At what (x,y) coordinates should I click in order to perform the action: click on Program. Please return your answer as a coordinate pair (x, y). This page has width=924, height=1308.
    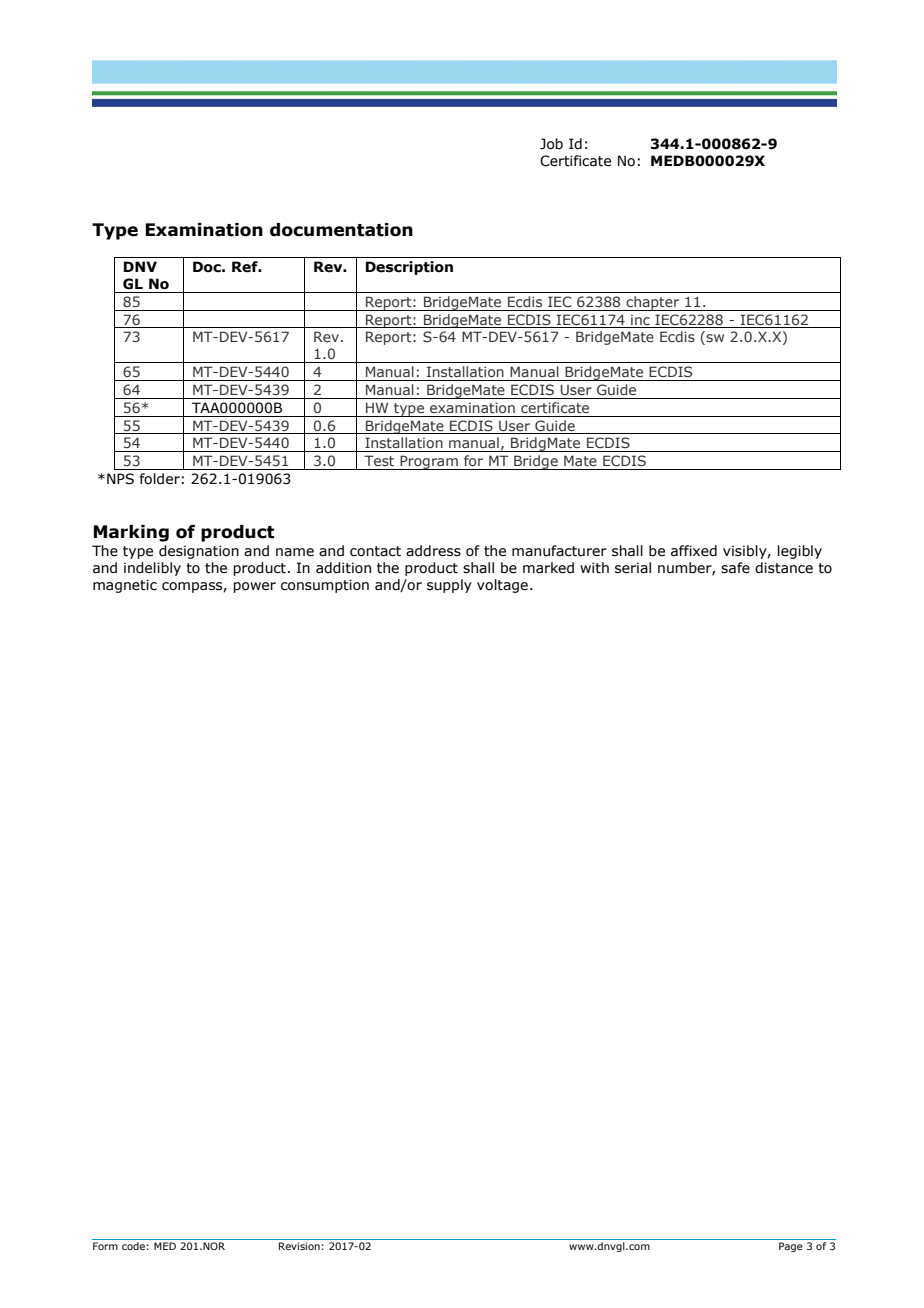
    Looking at the image, I should click on (429, 462).
